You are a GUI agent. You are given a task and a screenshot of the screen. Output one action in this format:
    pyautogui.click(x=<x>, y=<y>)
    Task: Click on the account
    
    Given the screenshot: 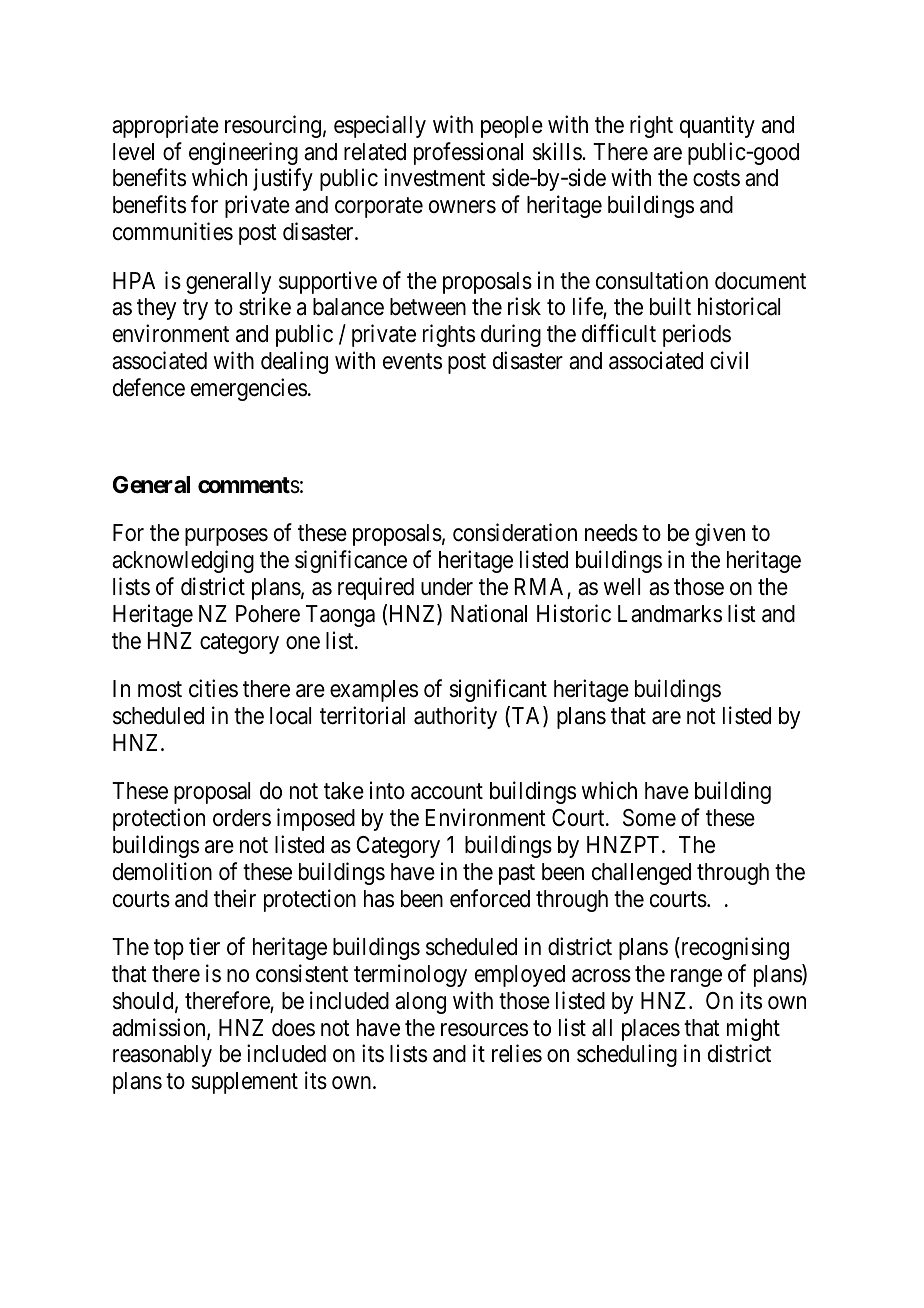 What is the action you would take?
    pyautogui.click(x=447, y=792)
